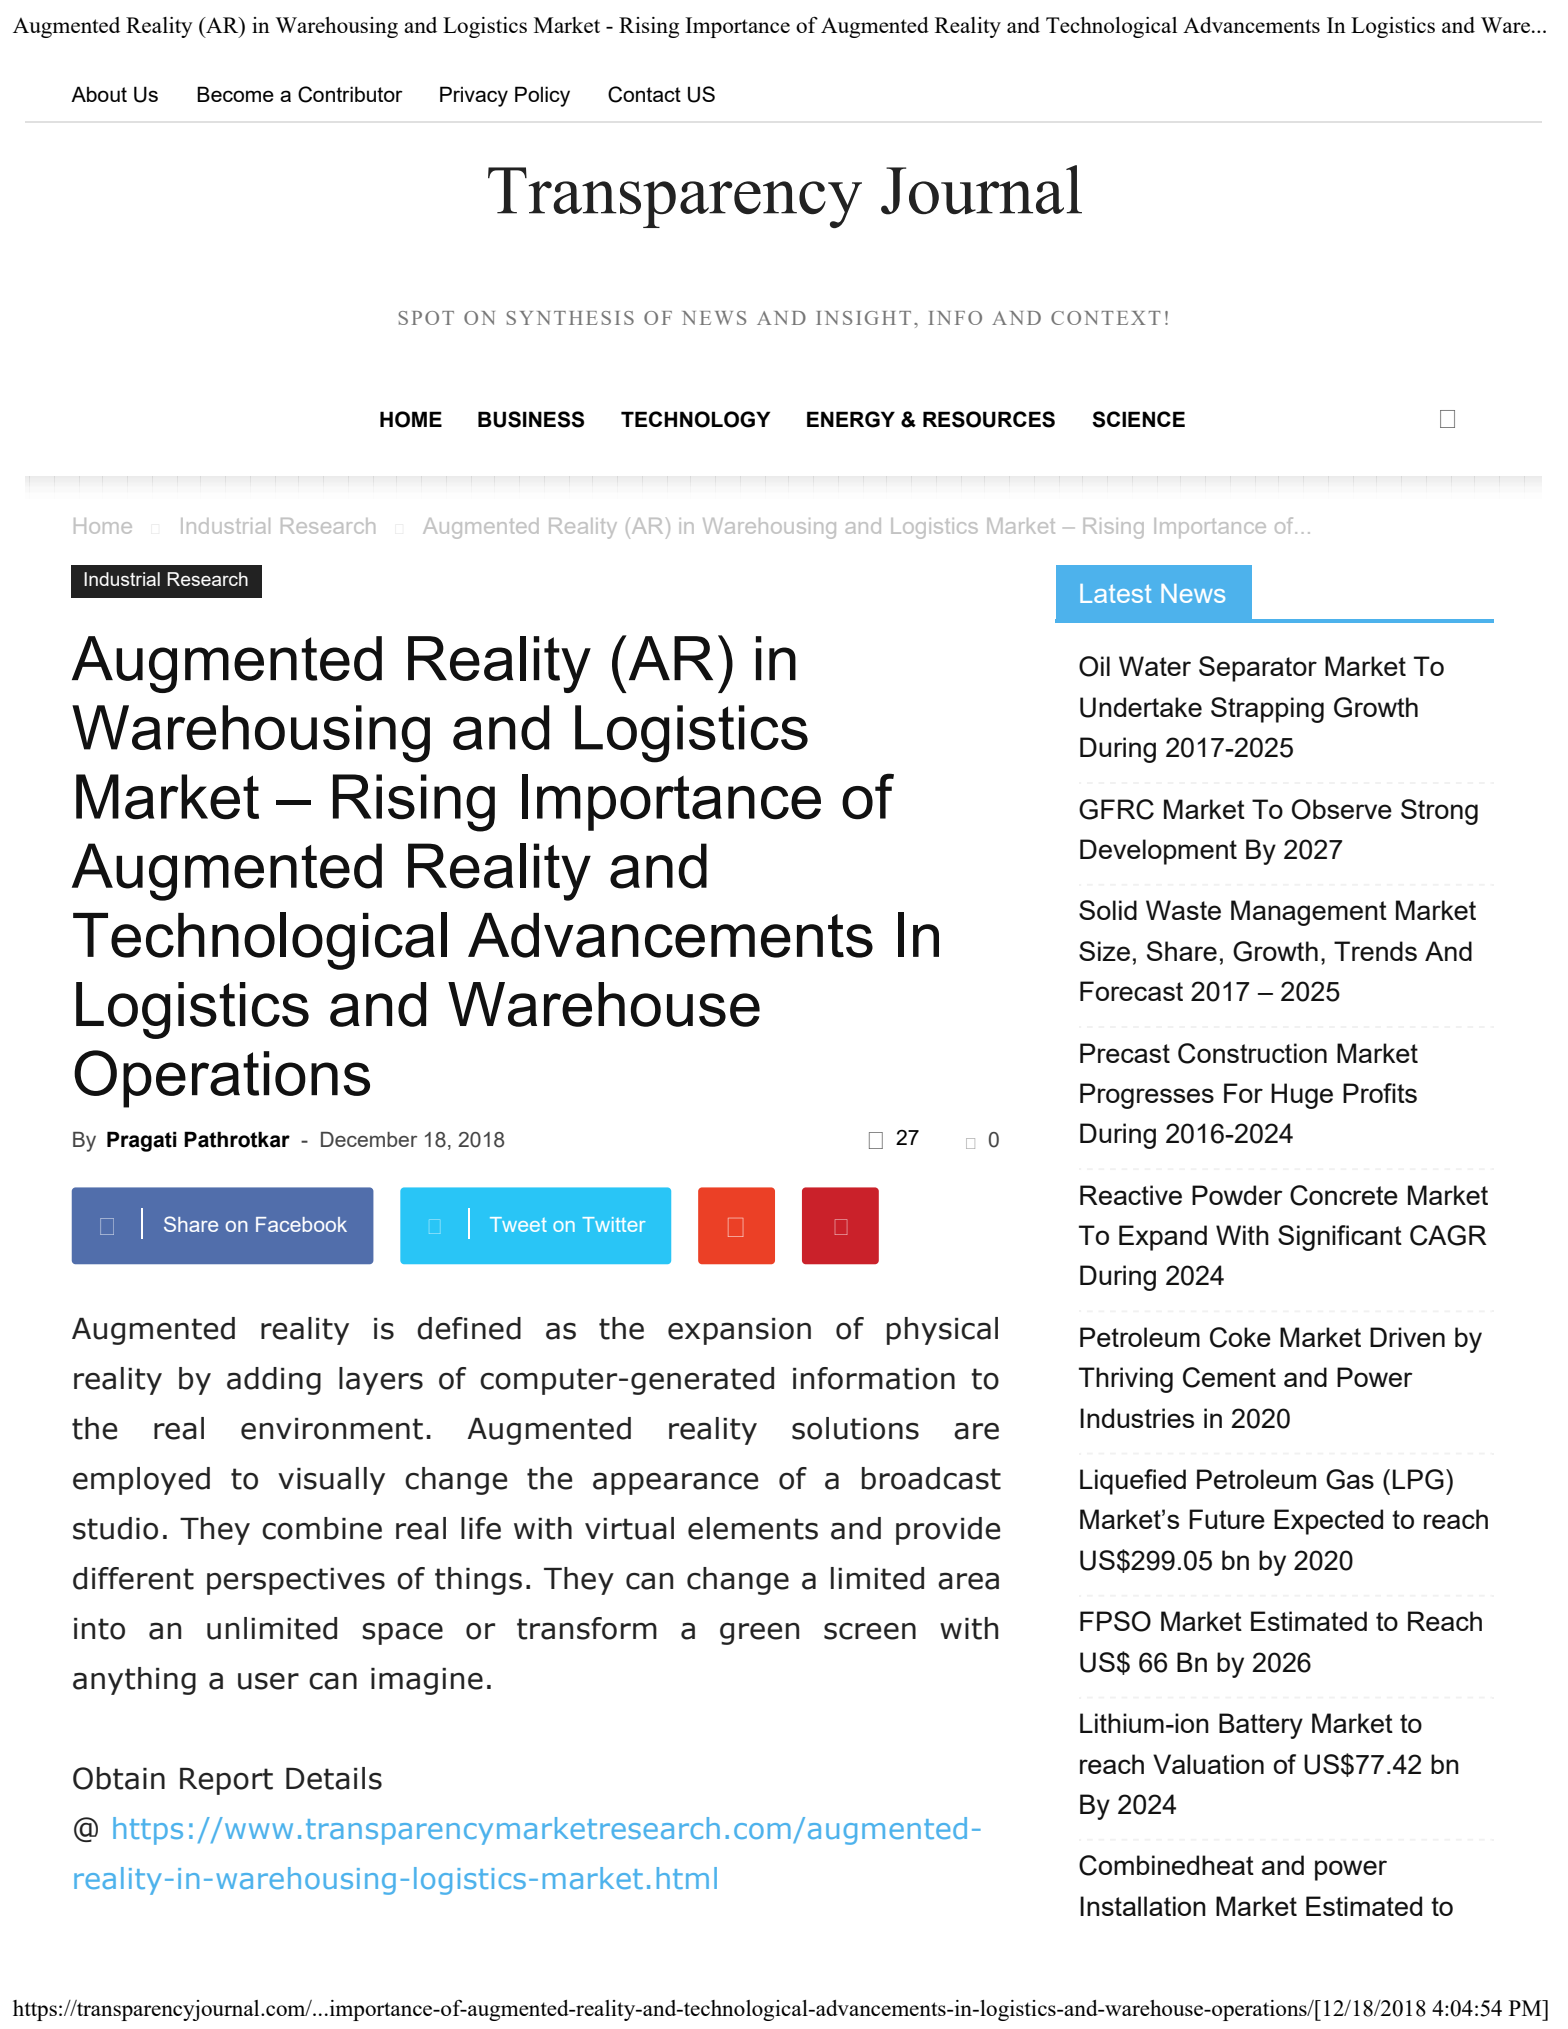 The height and width of the screenshot is (2029, 1568). I want to click on Construction, so click(1252, 1053).
